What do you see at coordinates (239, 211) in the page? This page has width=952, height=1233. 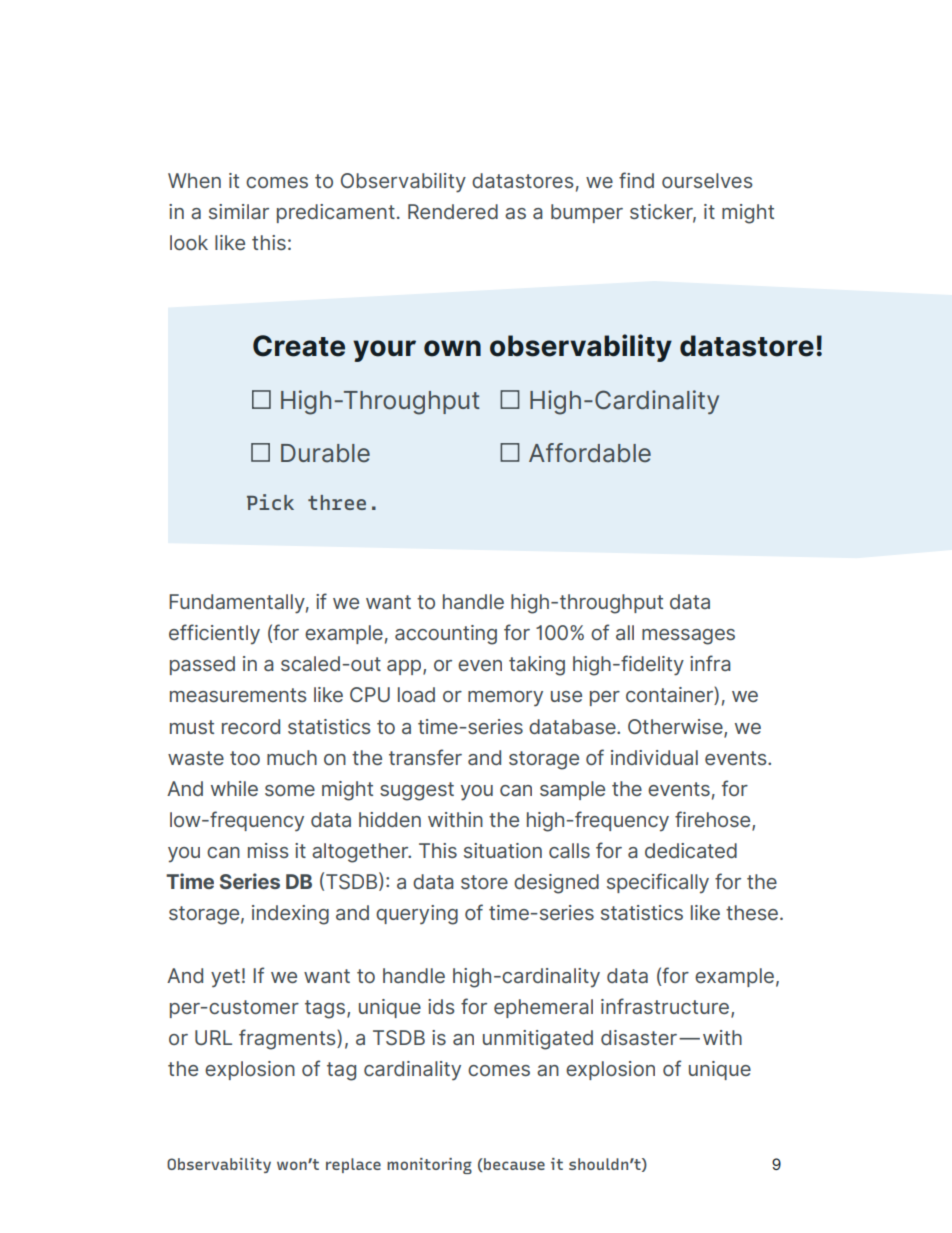 I see `similar` at bounding box center [239, 211].
